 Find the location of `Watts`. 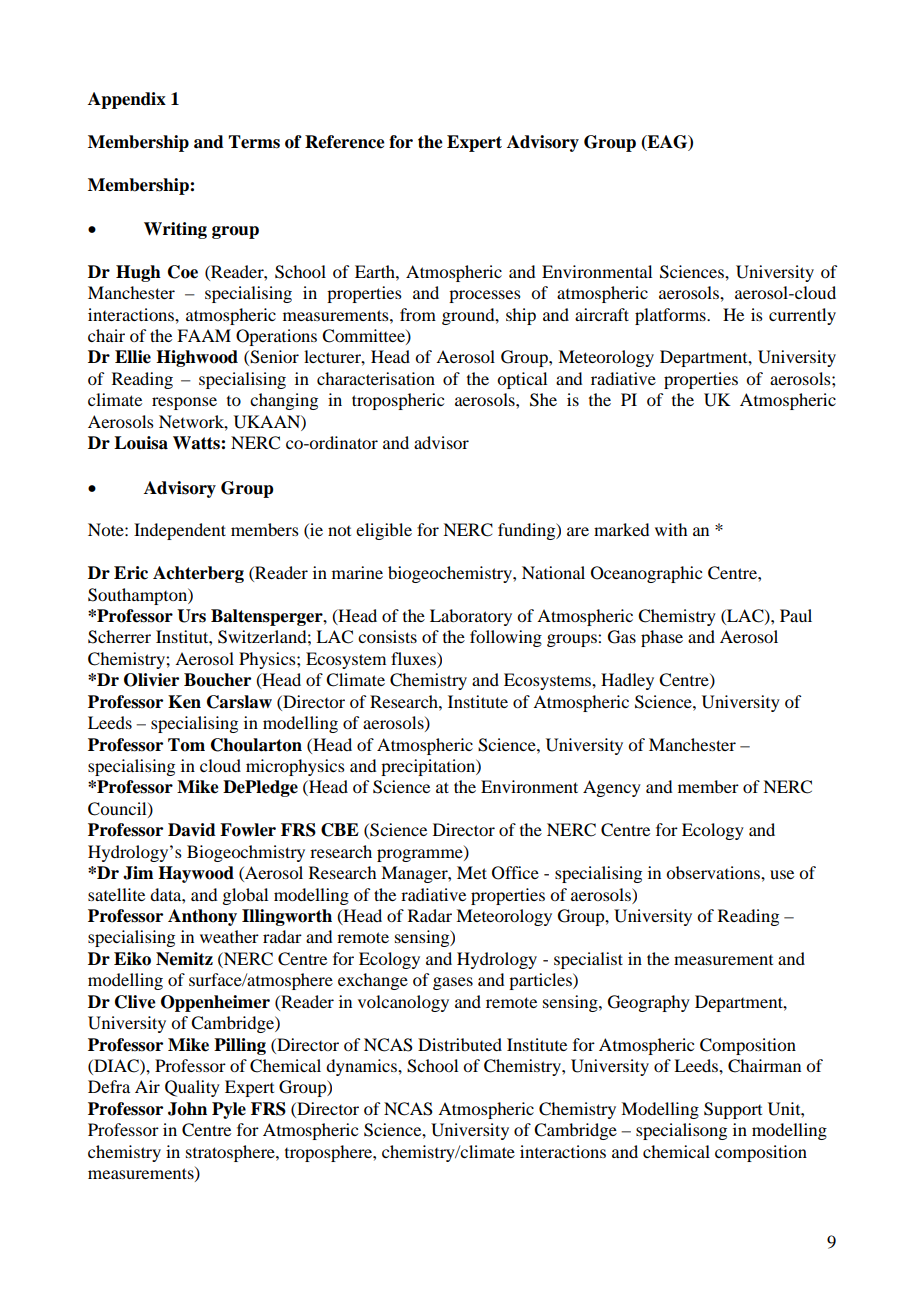

Watts is located at coordinates (197, 443).
